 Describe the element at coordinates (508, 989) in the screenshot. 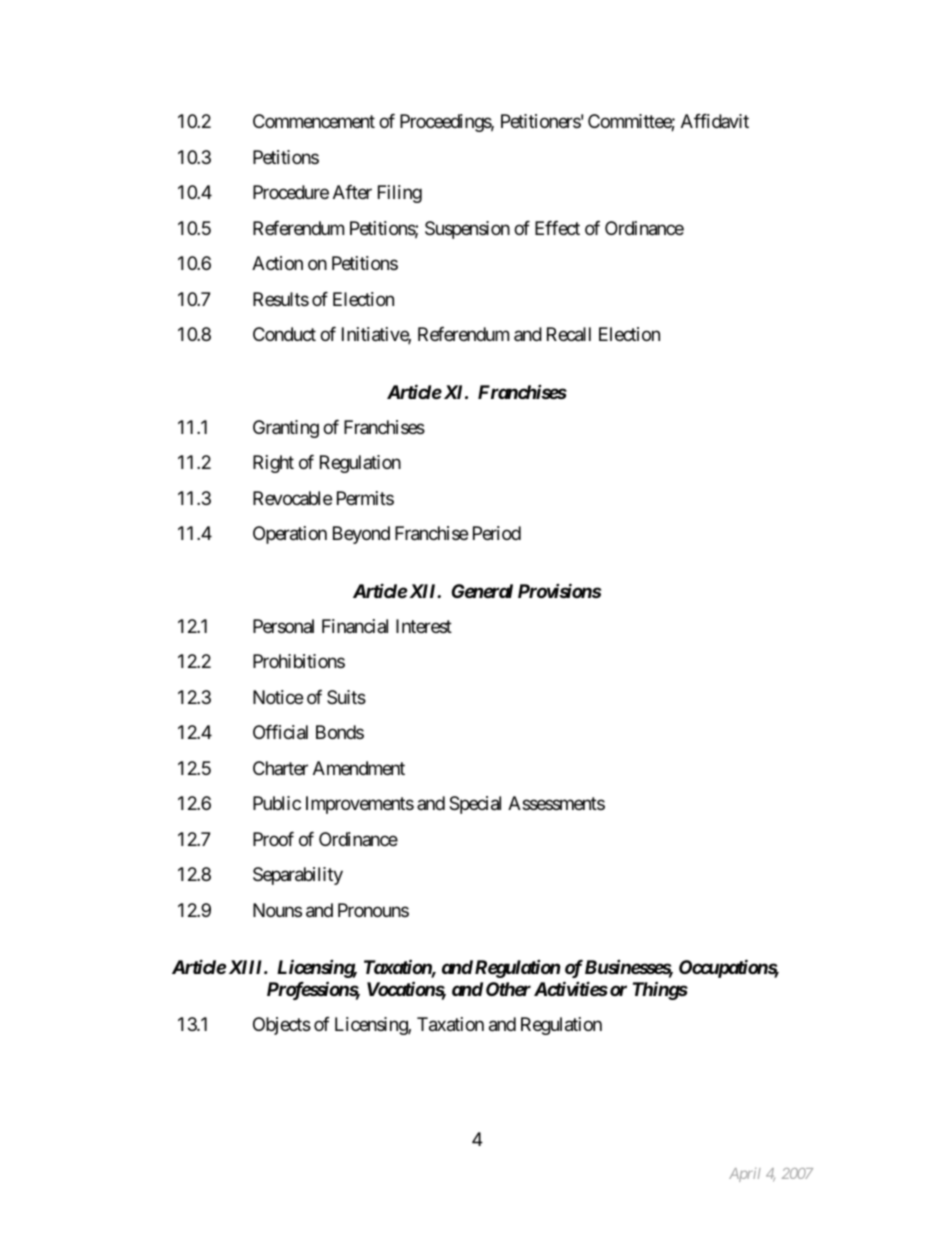

I see `Other` at that location.
